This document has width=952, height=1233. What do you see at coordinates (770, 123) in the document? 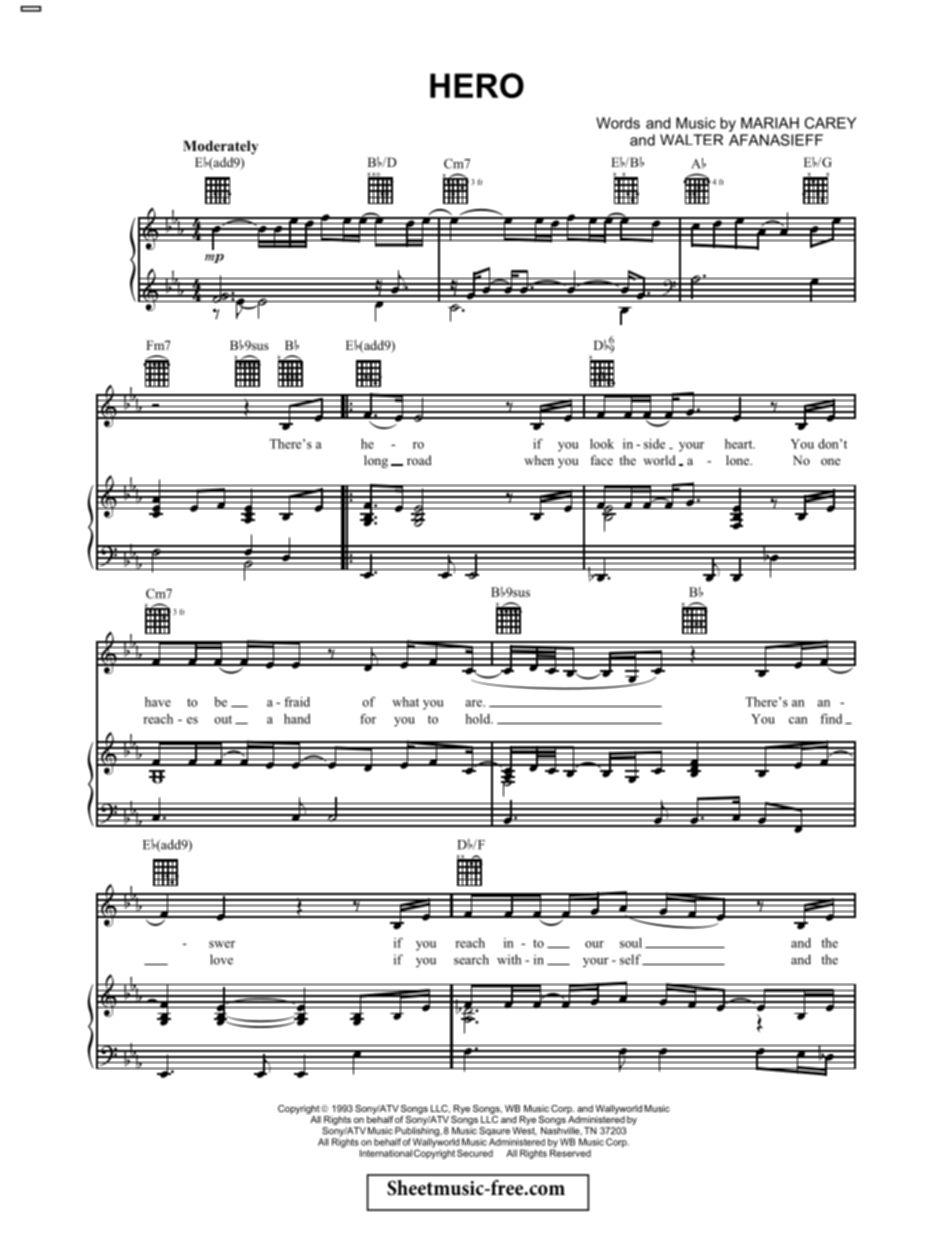
I see `MARIAH` at bounding box center [770, 123].
